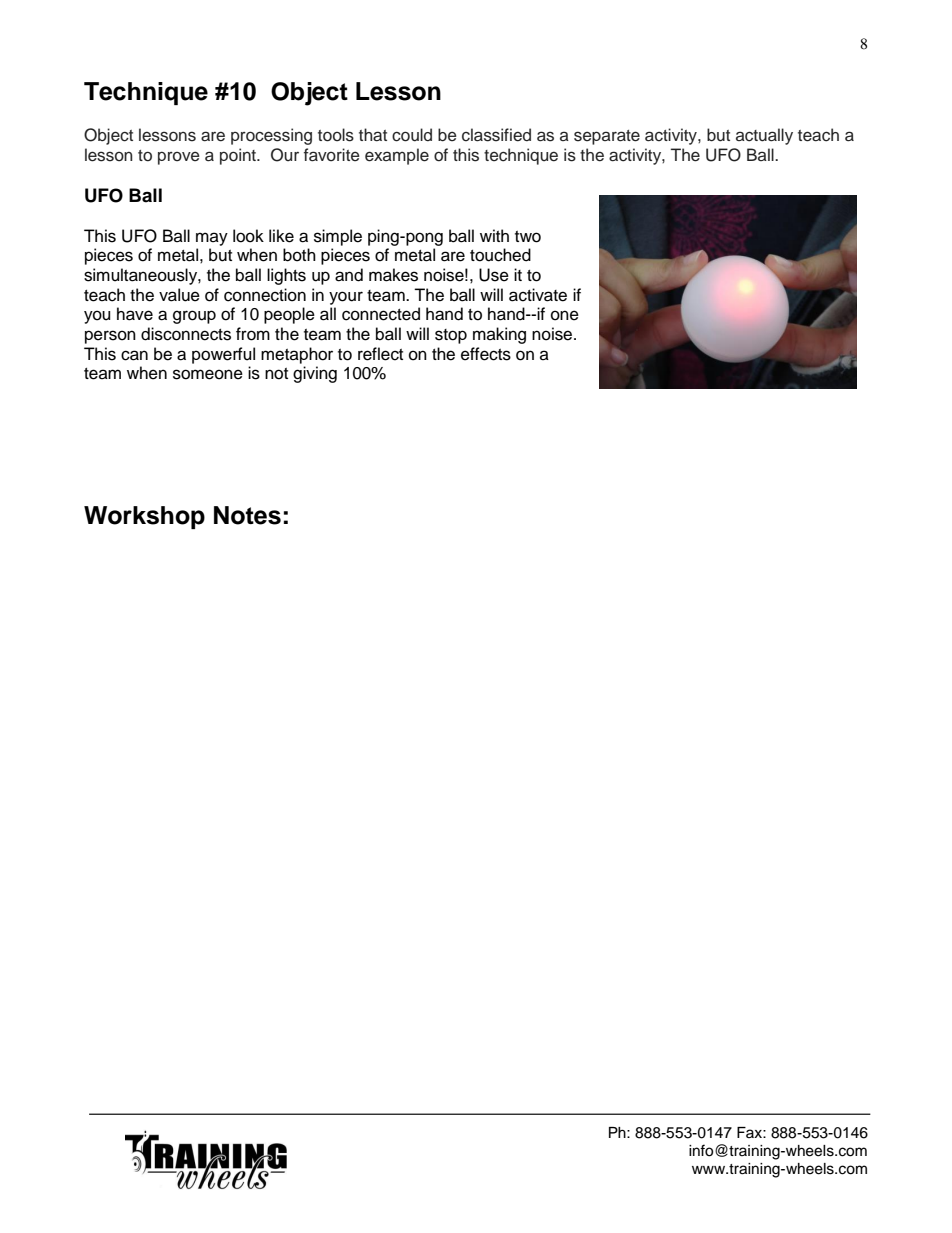  I want to click on may, so click(212, 239).
